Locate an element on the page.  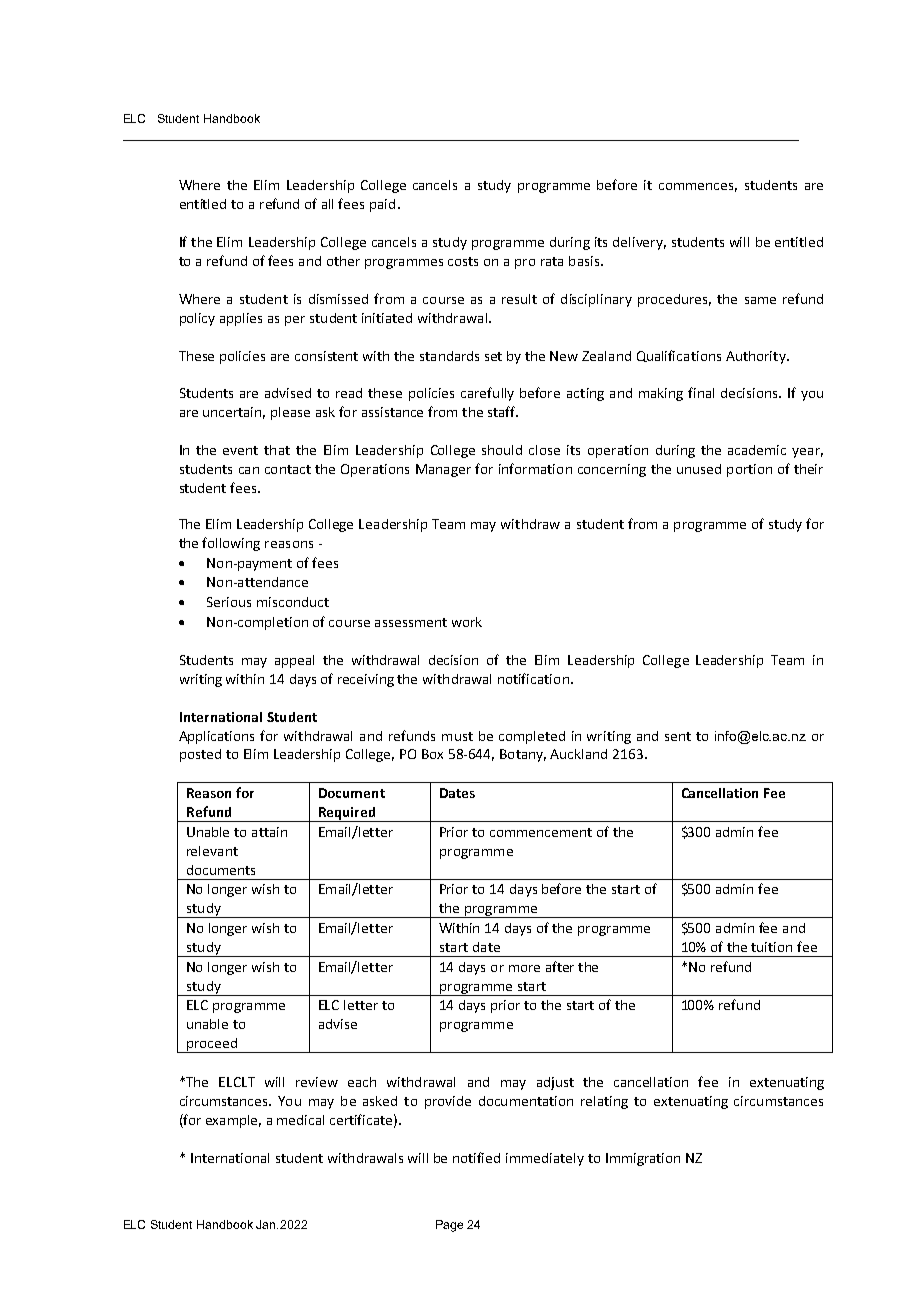
contact is located at coordinates (288, 469).
